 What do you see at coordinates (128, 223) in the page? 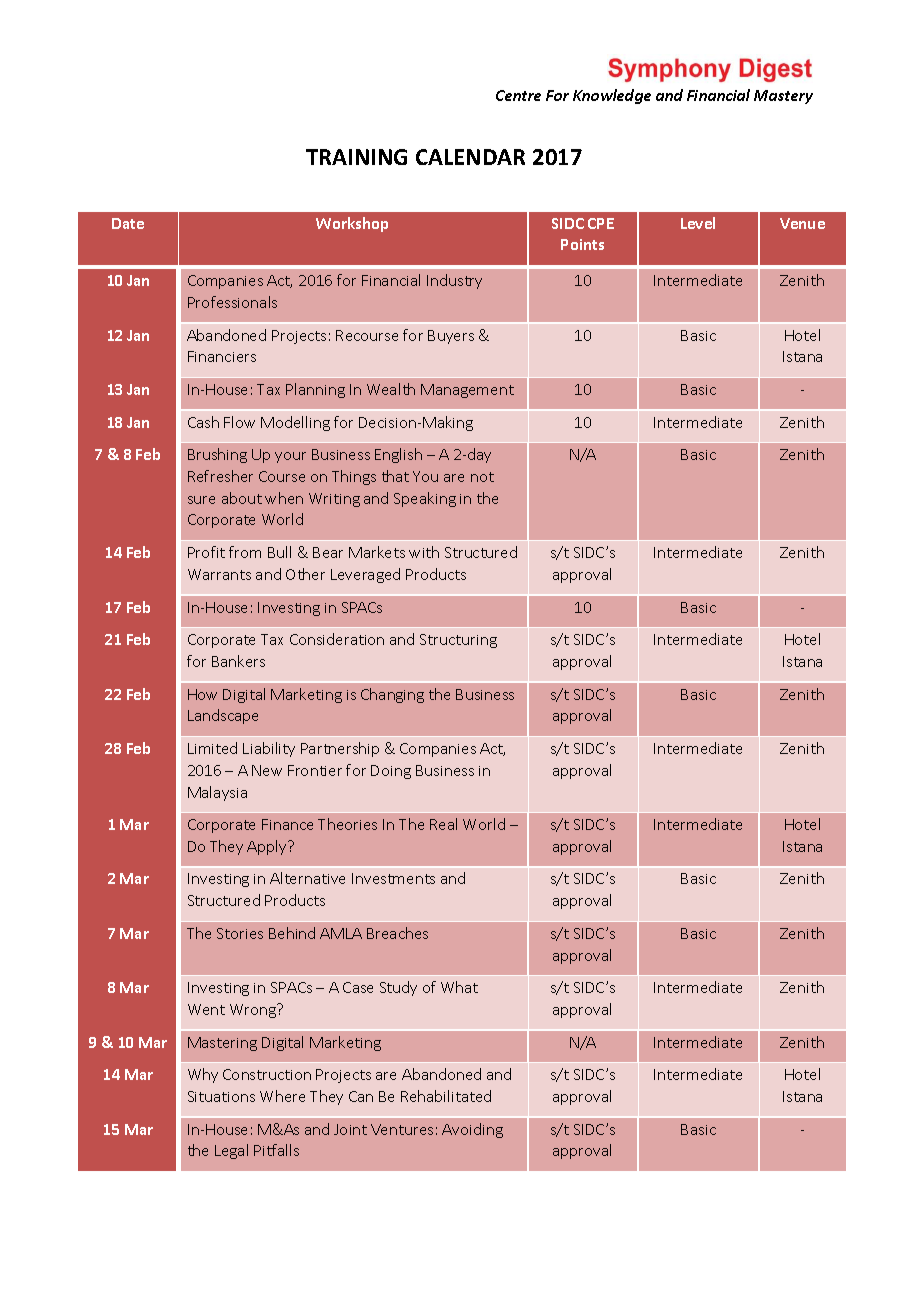
I see `Date` at bounding box center [128, 223].
